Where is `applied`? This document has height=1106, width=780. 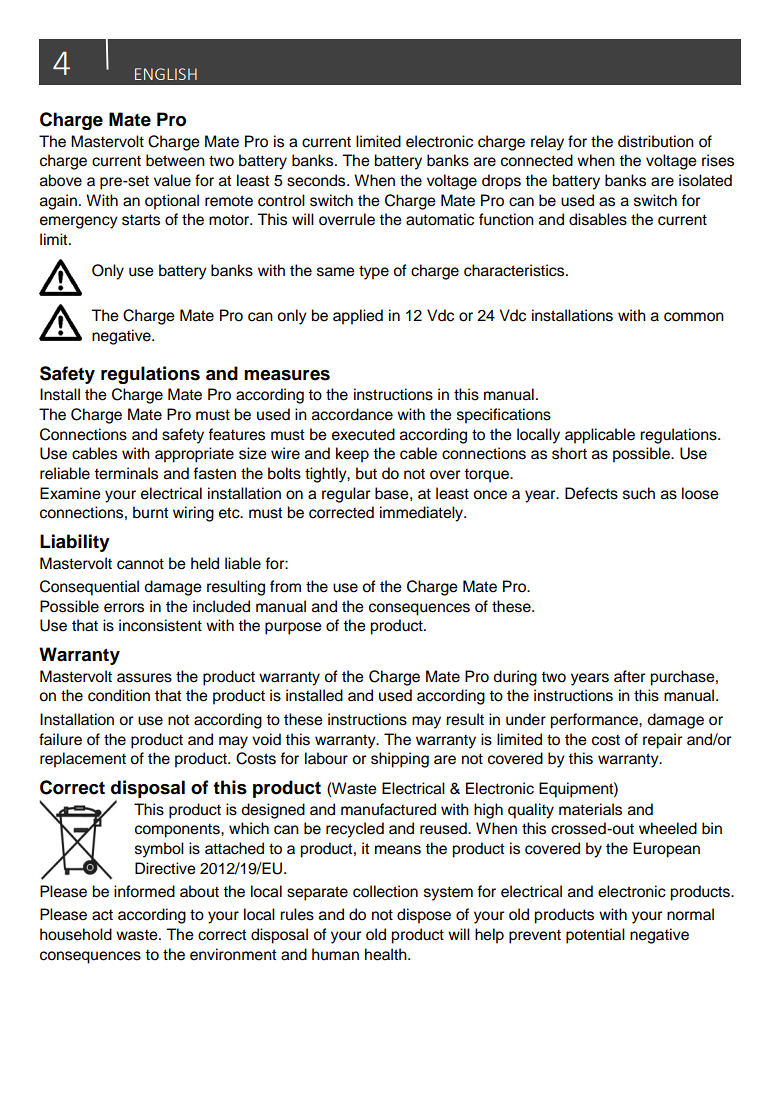
applied is located at coordinates (358, 317).
